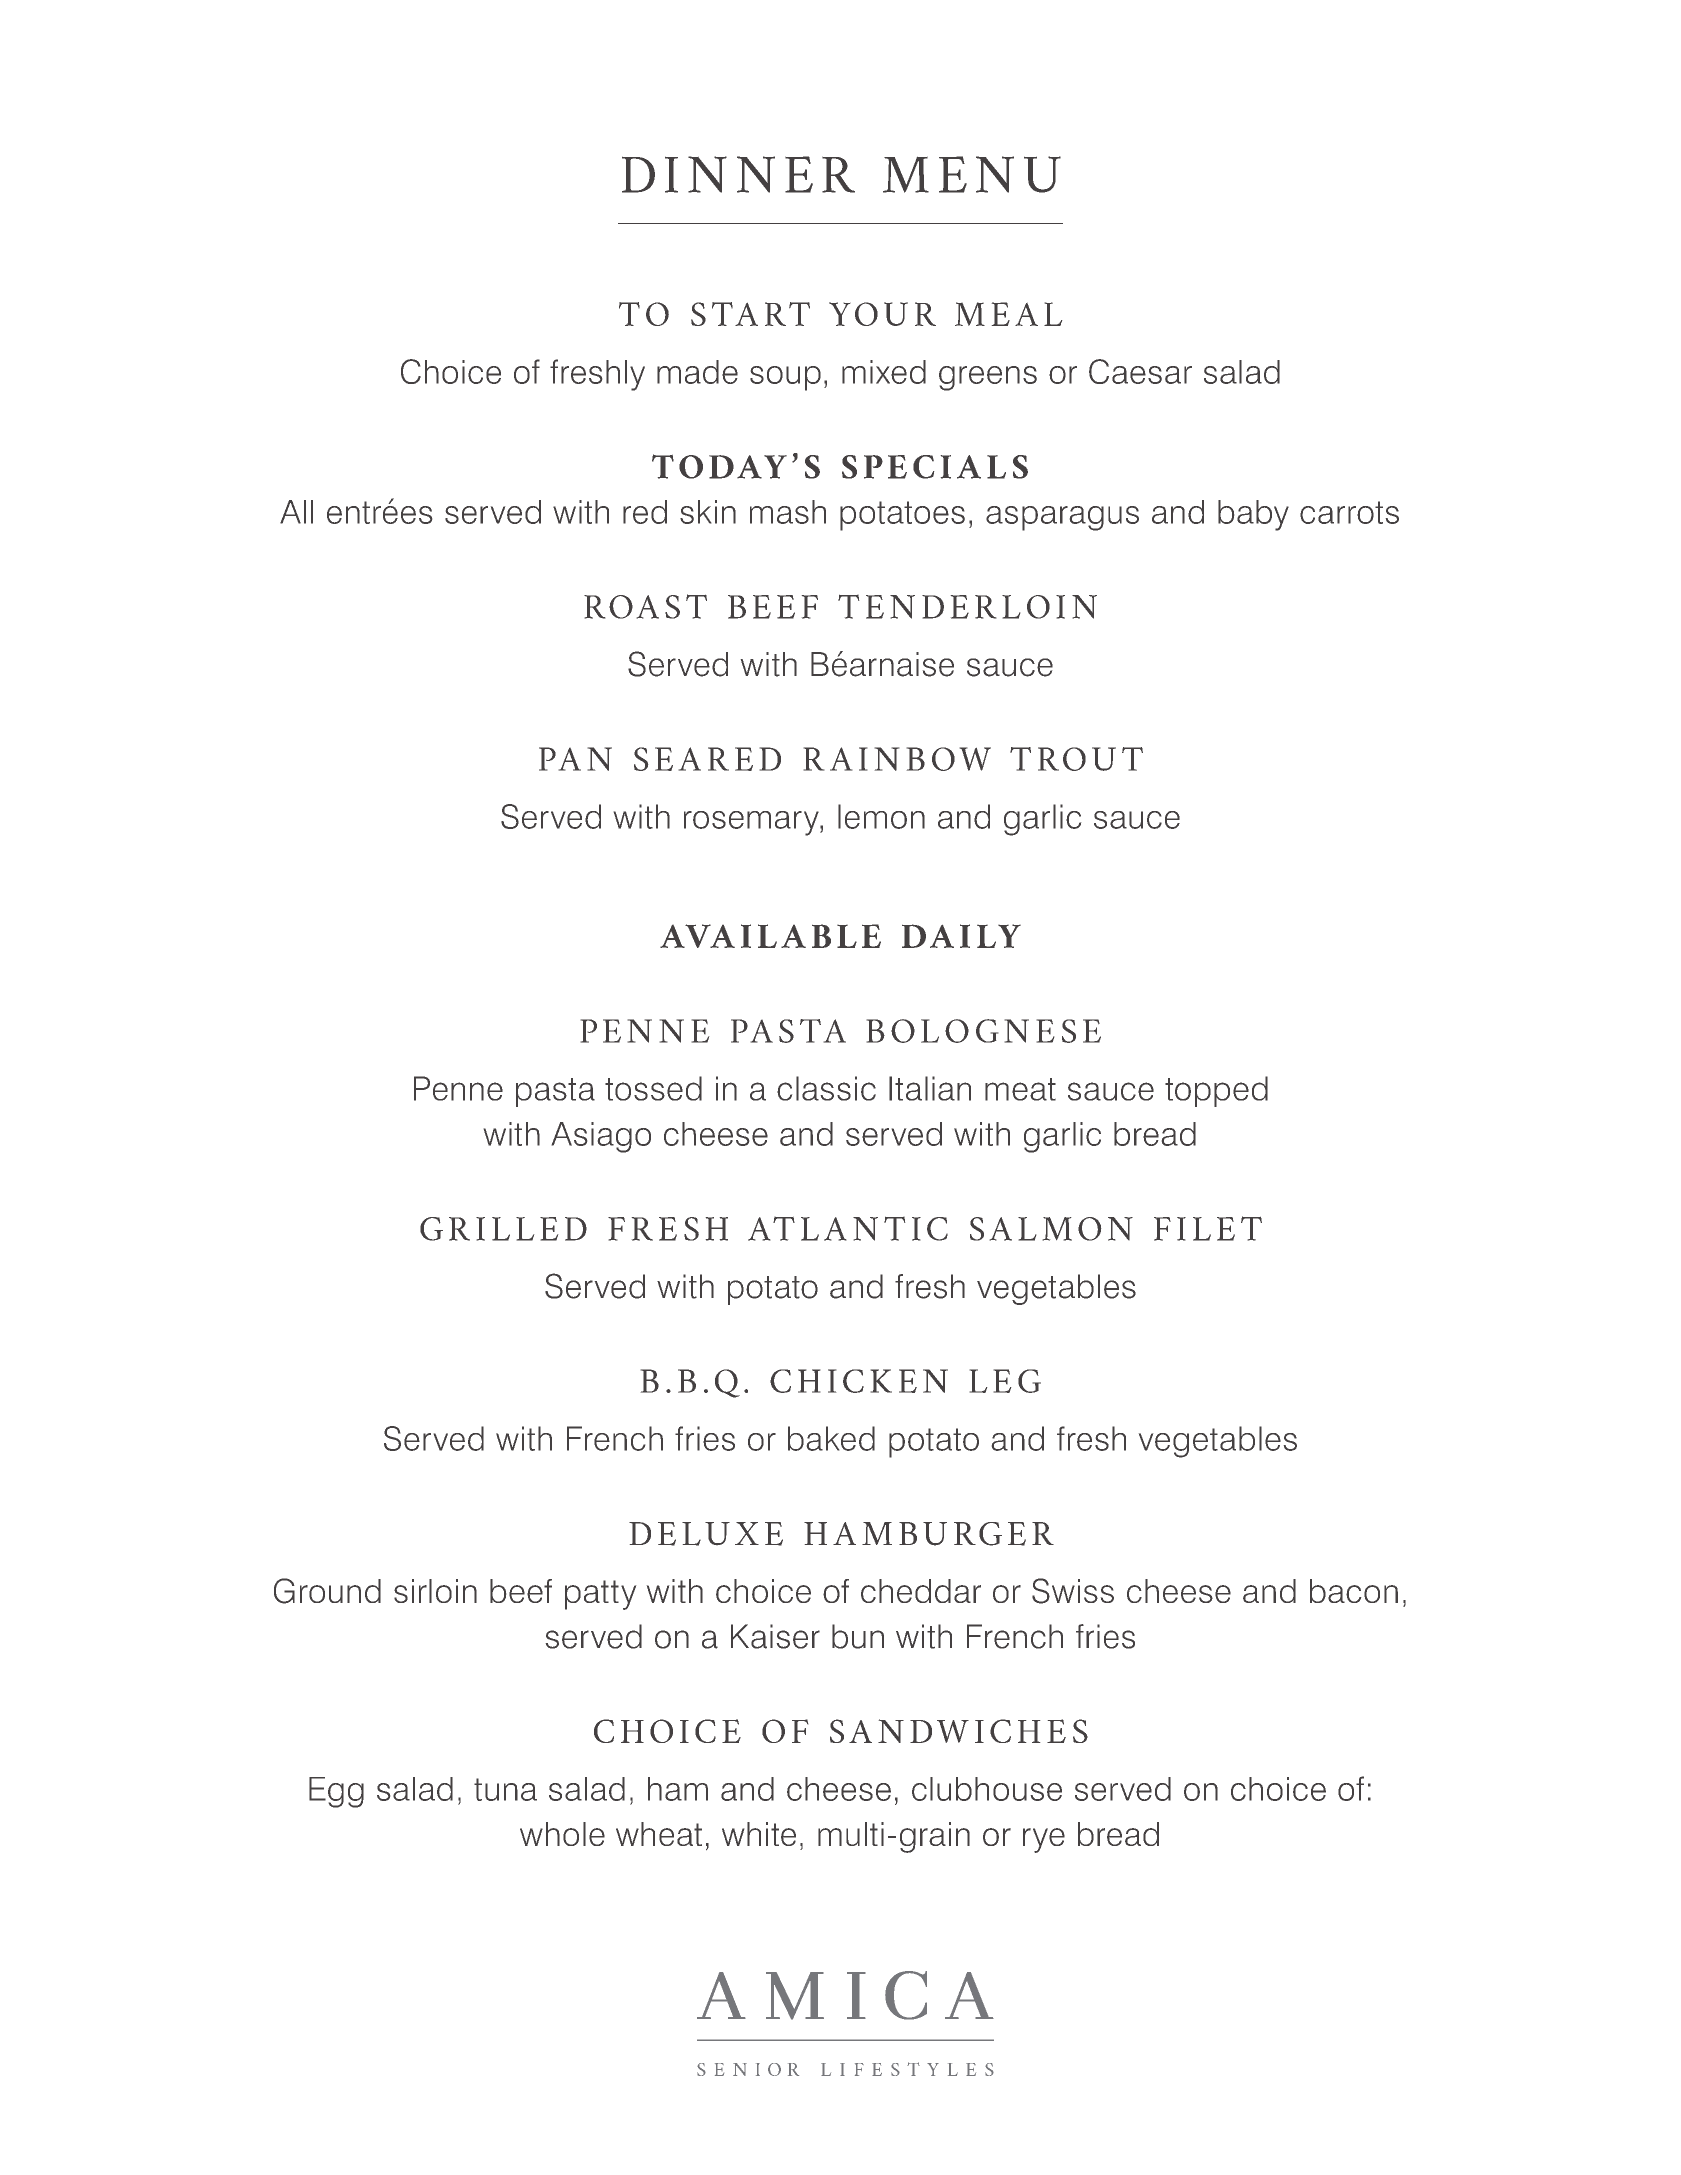 This screenshot has height=2175, width=1681. Describe the element at coordinates (1140, 371) in the screenshot. I see `Caesar` at that location.
